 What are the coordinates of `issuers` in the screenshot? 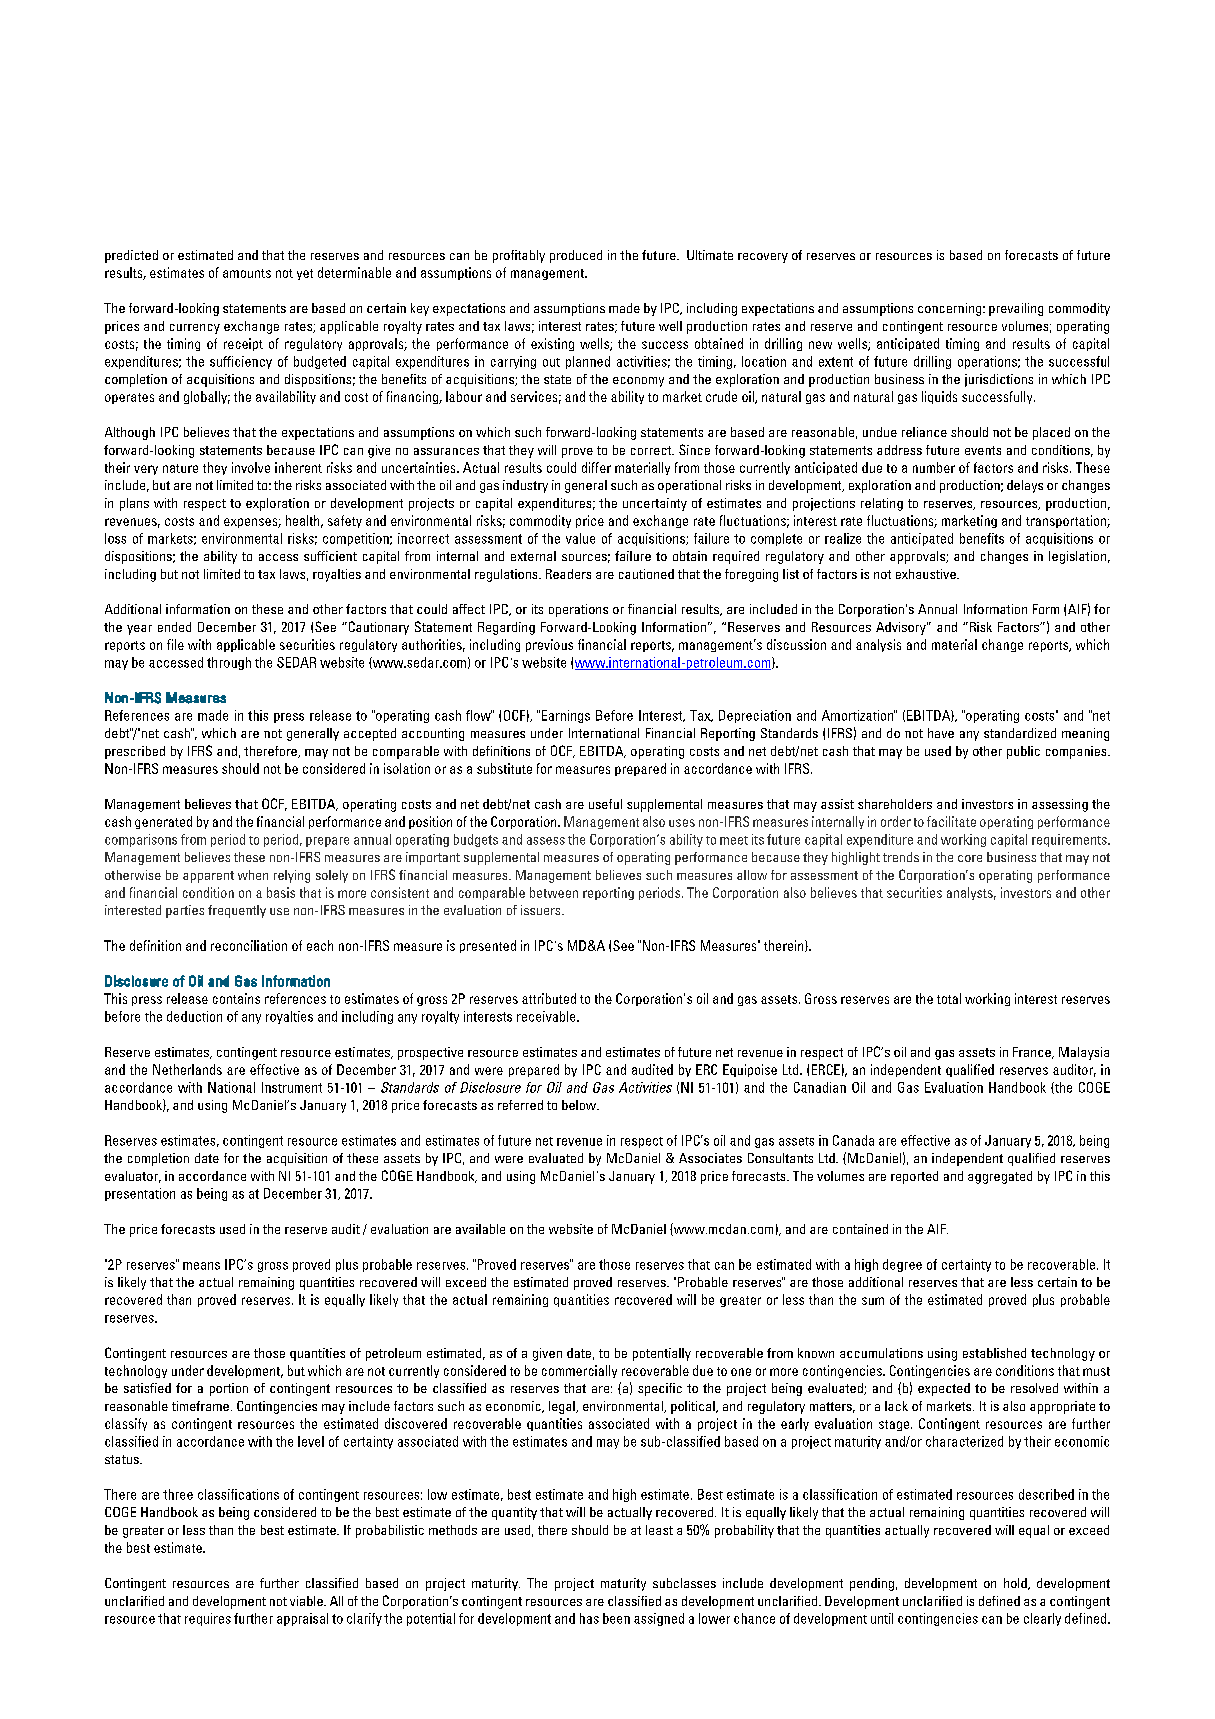 It's located at (542, 910).
